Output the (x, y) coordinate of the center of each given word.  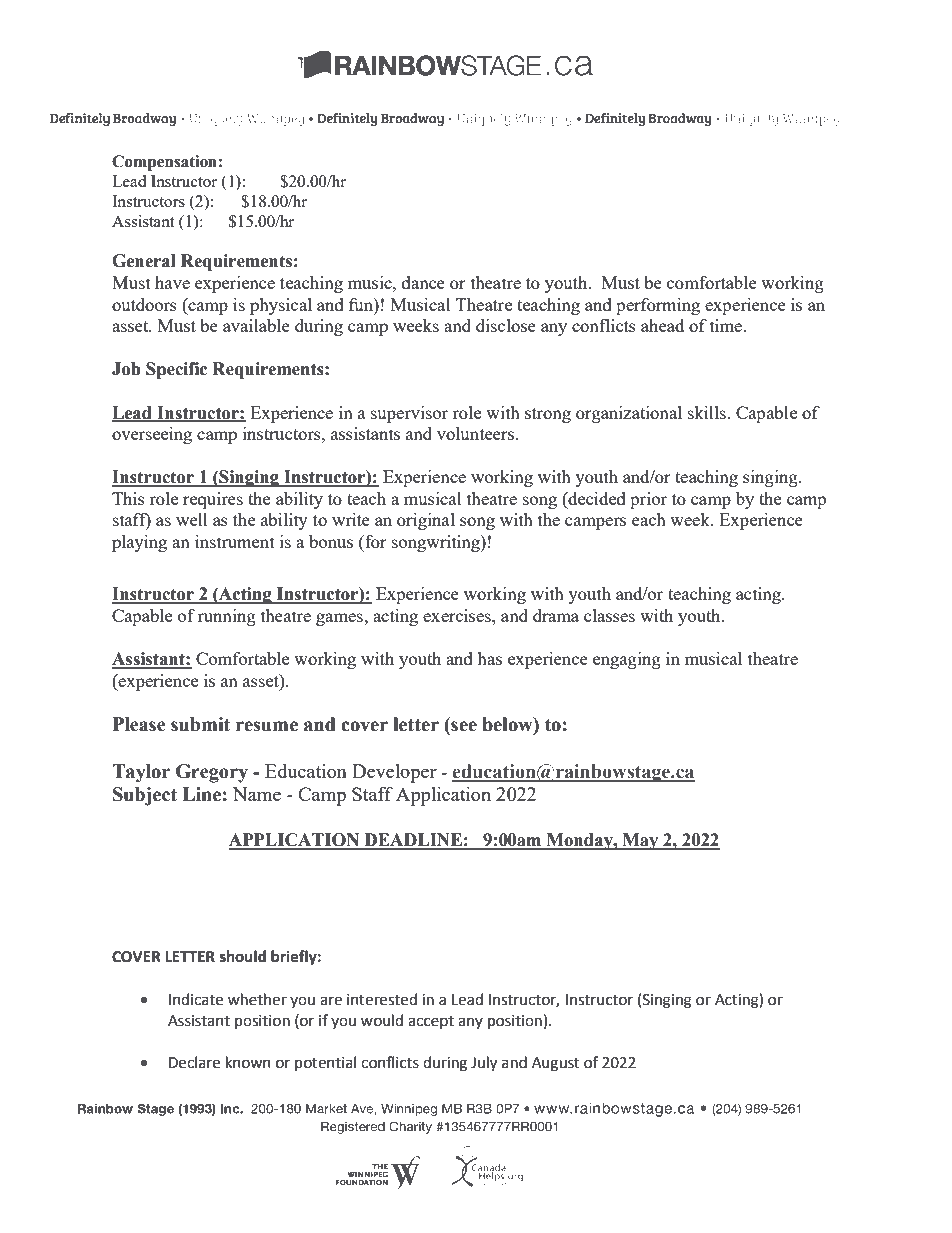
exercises (458, 615)
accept (431, 1022)
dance (423, 282)
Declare (194, 1062)
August (556, 1064)
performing (658, 306)
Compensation (164, 163)
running (226, 617)
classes (609, 615)
